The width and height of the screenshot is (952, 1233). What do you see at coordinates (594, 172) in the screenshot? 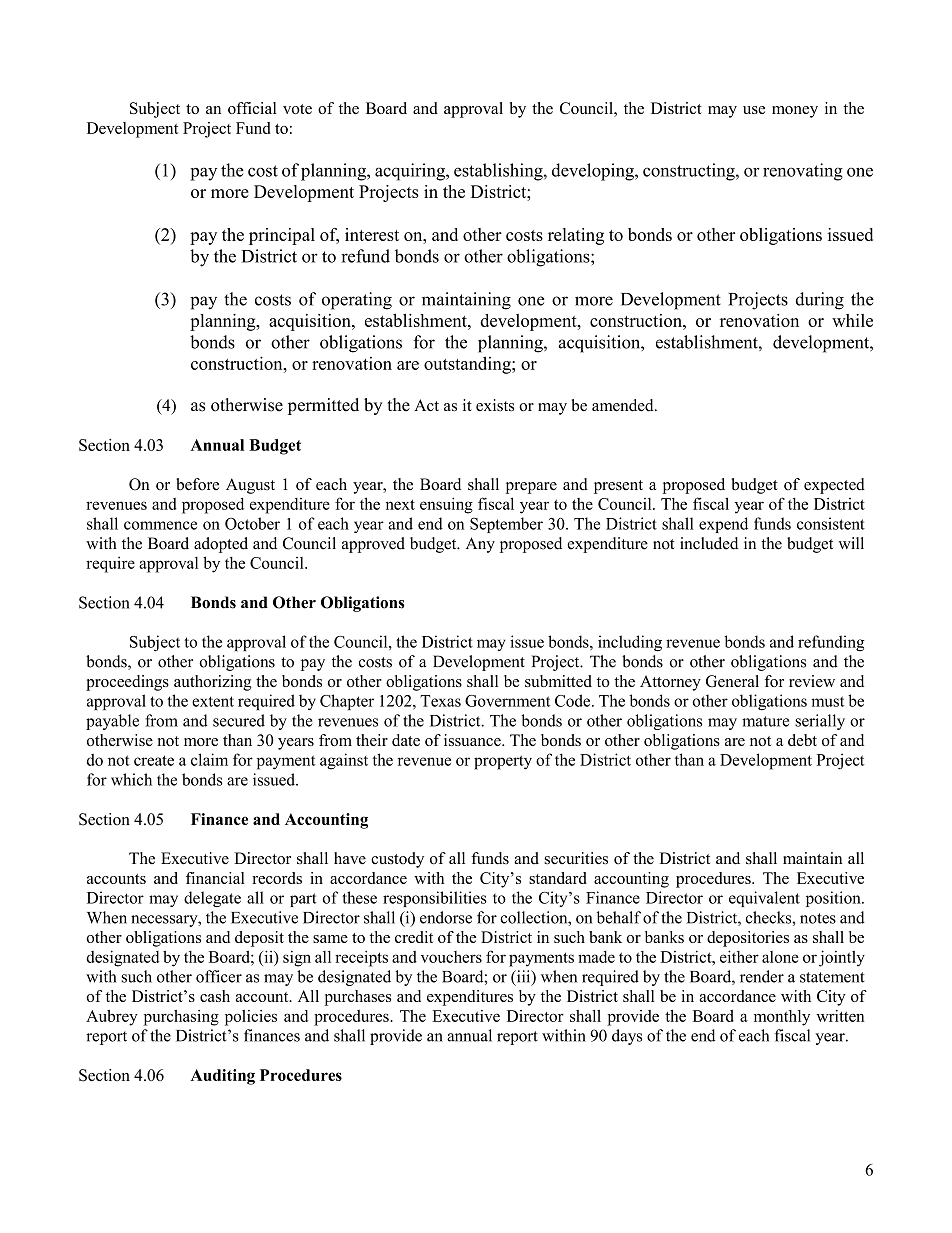
I see `developing` at bounding box center [594, 172].
